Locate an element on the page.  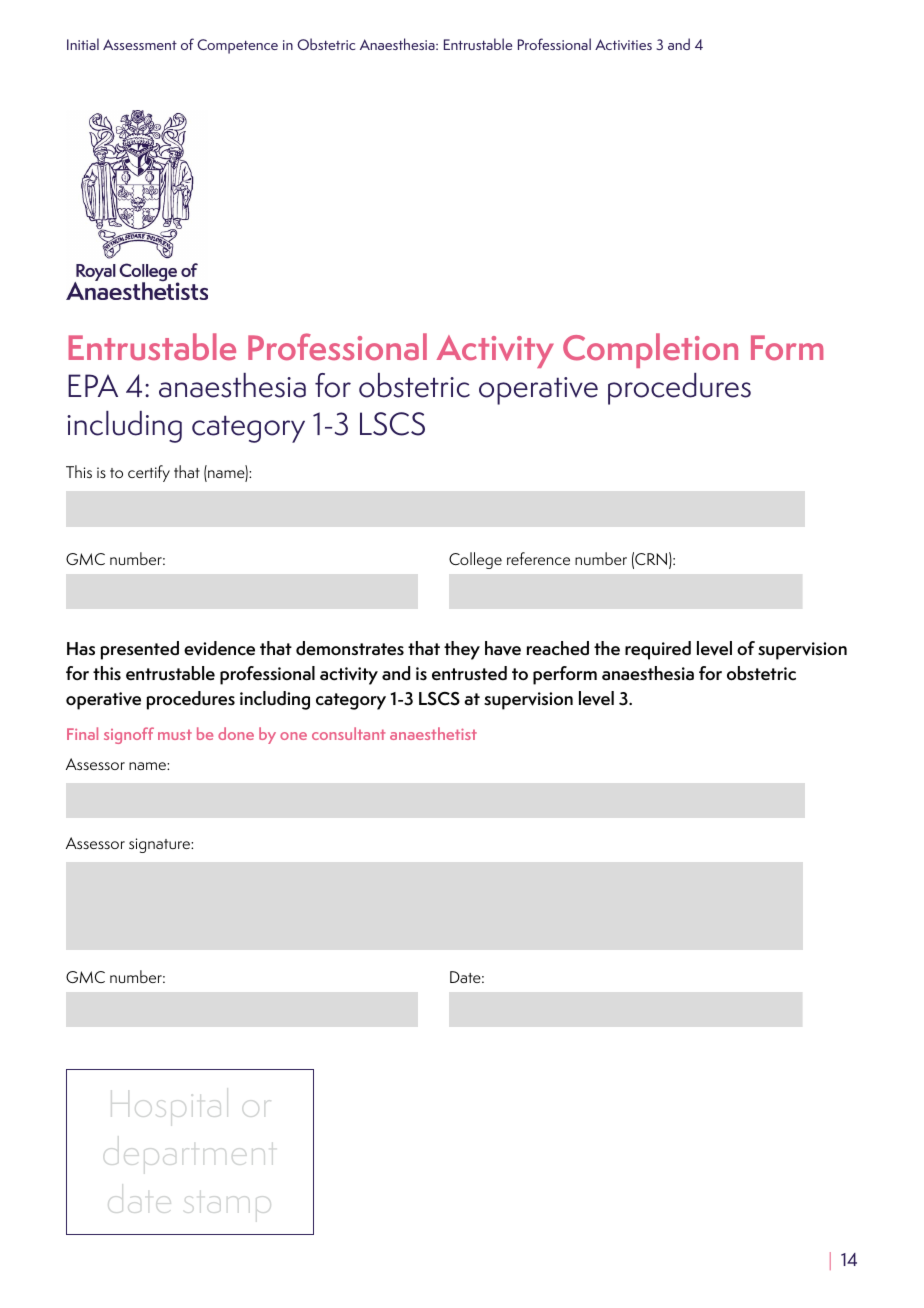
signature is located at coordinates (160, 845).
